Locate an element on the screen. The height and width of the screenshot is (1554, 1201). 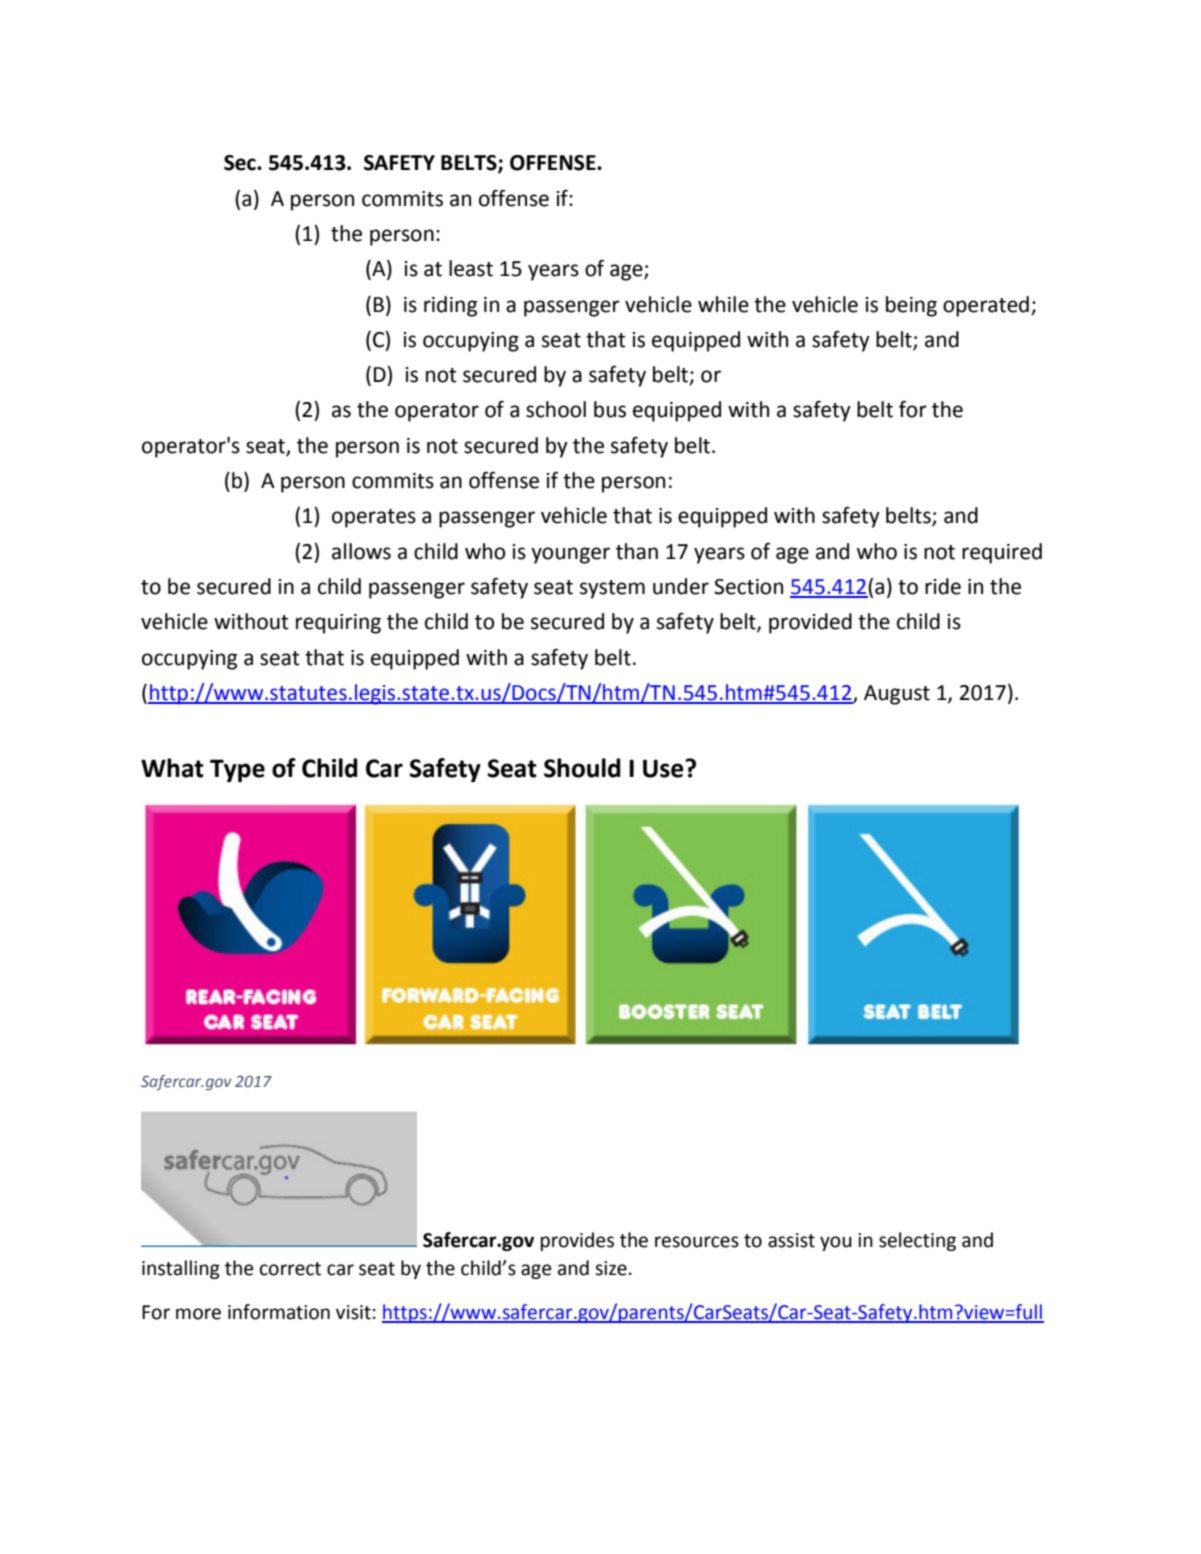
Type is located at coordinates (237, 770).
